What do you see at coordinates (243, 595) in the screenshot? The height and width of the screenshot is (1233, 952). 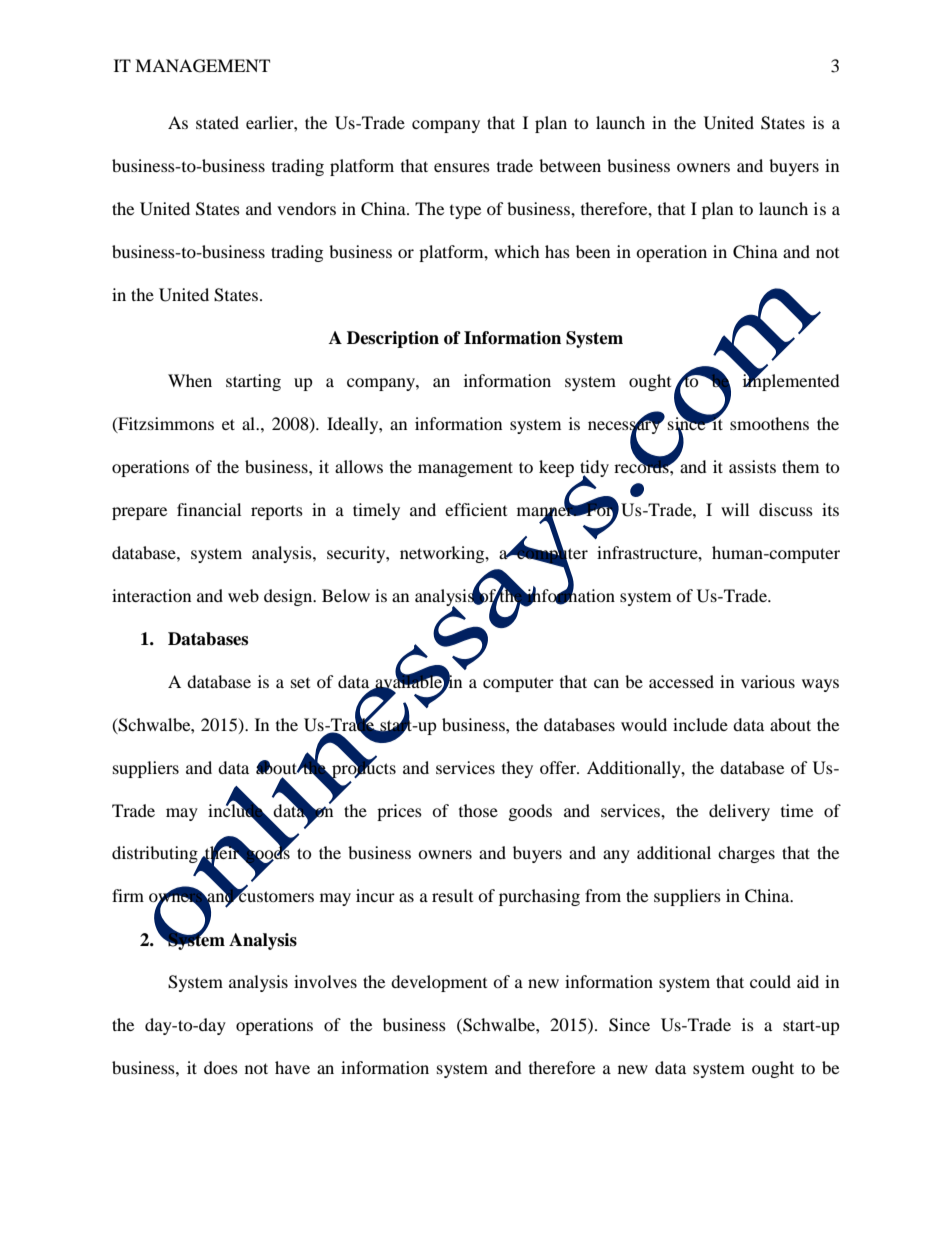 I see `web` at bounding box center [243, 595].
